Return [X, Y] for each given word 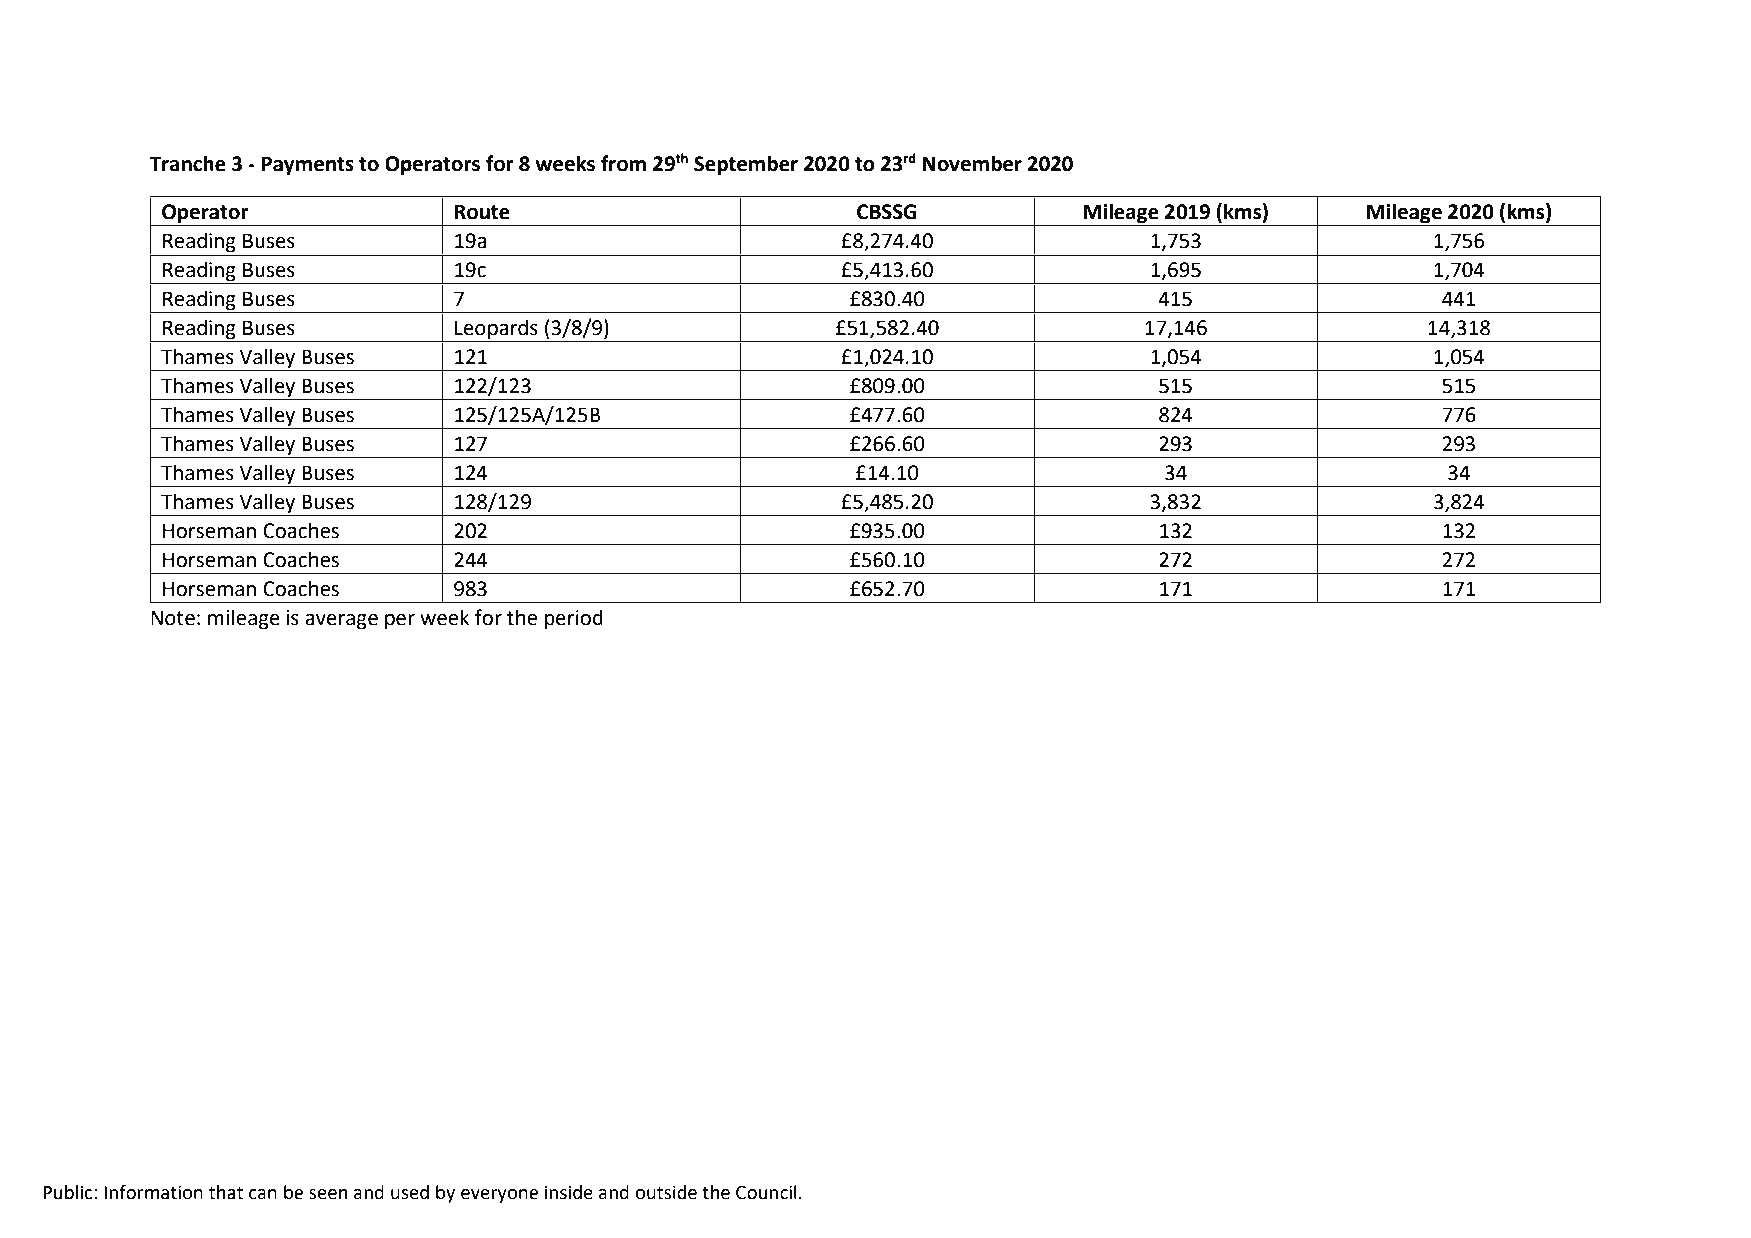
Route [482, 212]
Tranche [187, 163]
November [972, 163]
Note [173, 618]
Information [153, 1192]
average [341, 622]
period [574, 619]
